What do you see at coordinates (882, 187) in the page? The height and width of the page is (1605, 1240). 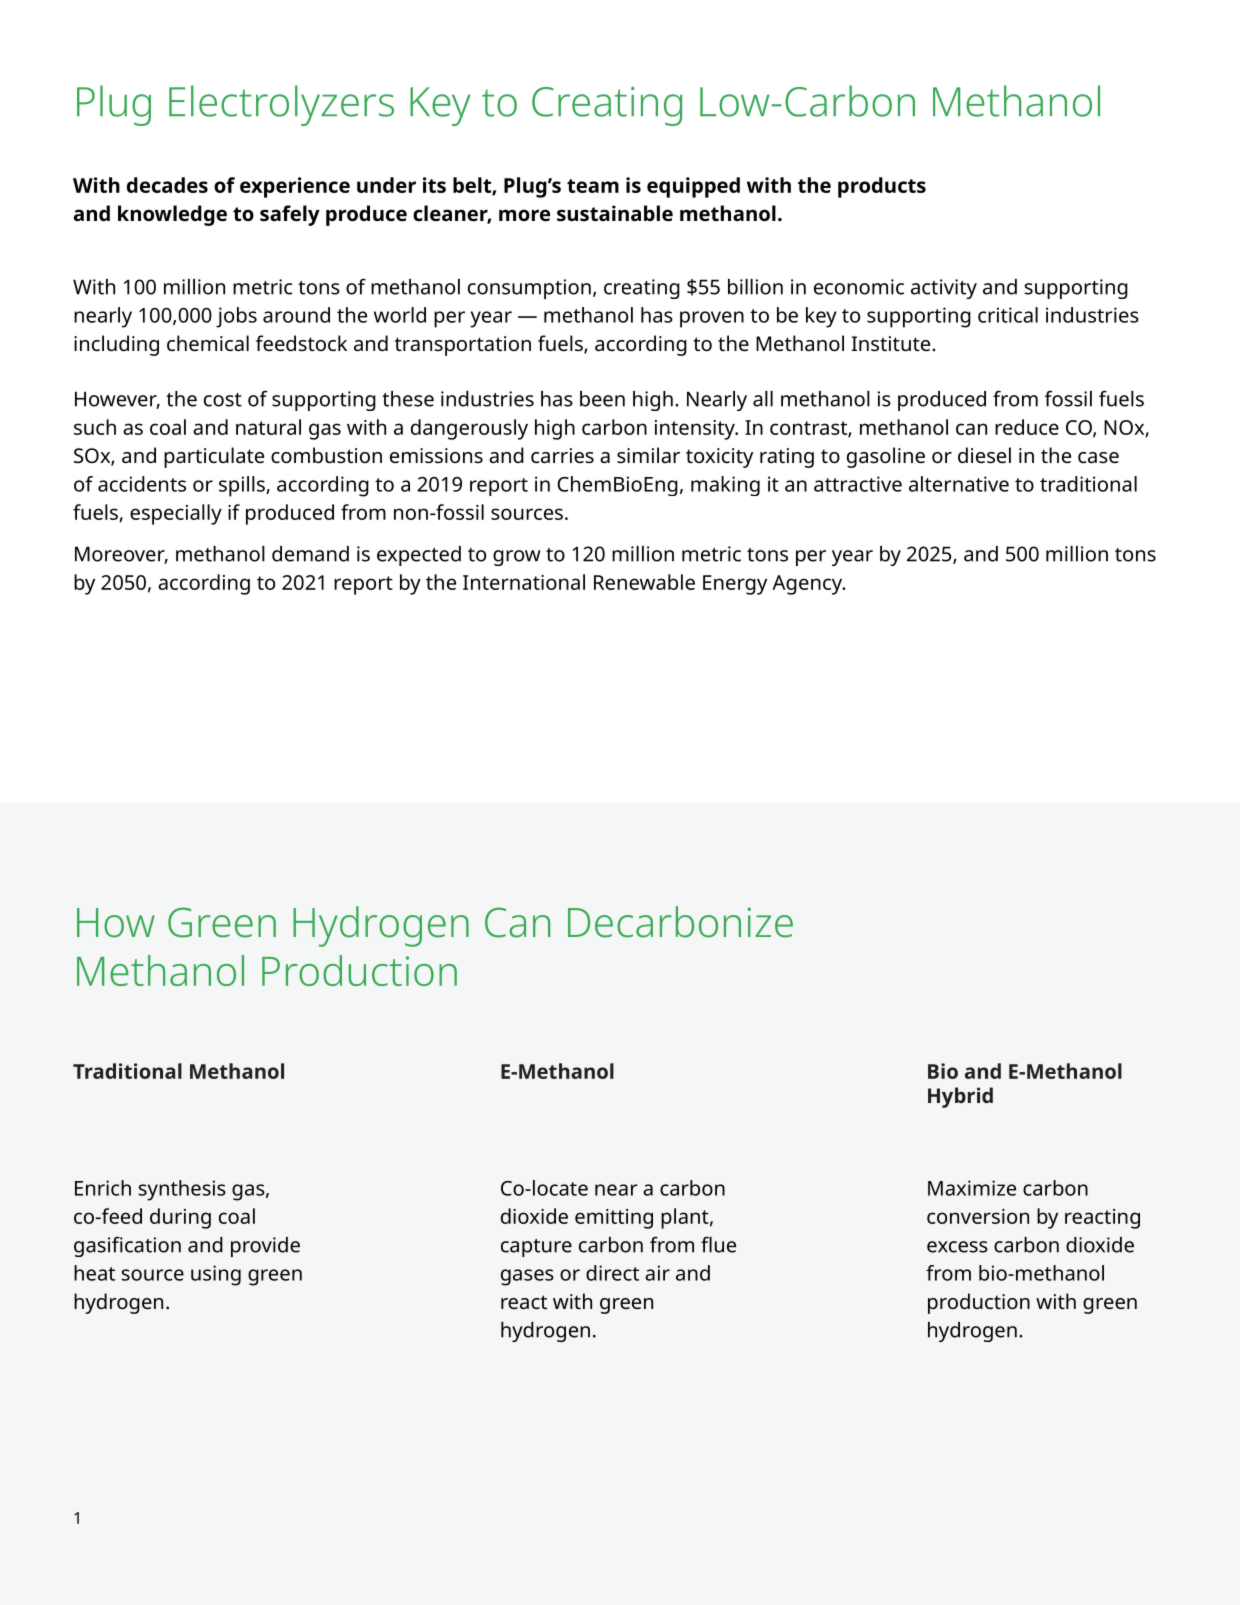 I see `products` at bounding box center [882, 187].
